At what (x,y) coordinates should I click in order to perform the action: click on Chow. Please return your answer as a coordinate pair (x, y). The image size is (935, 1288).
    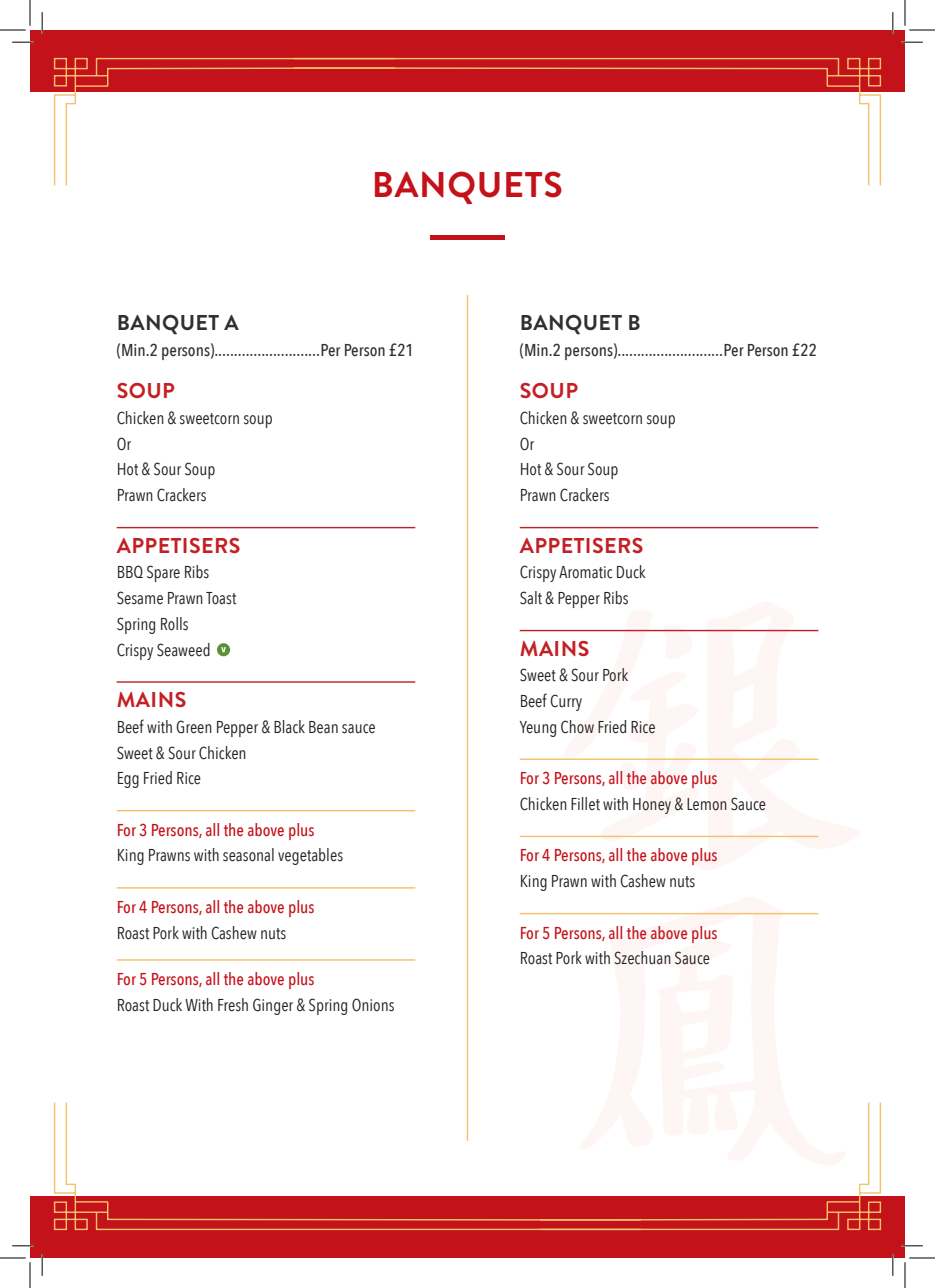
    Looking at the image, I should click on (577, 727).
